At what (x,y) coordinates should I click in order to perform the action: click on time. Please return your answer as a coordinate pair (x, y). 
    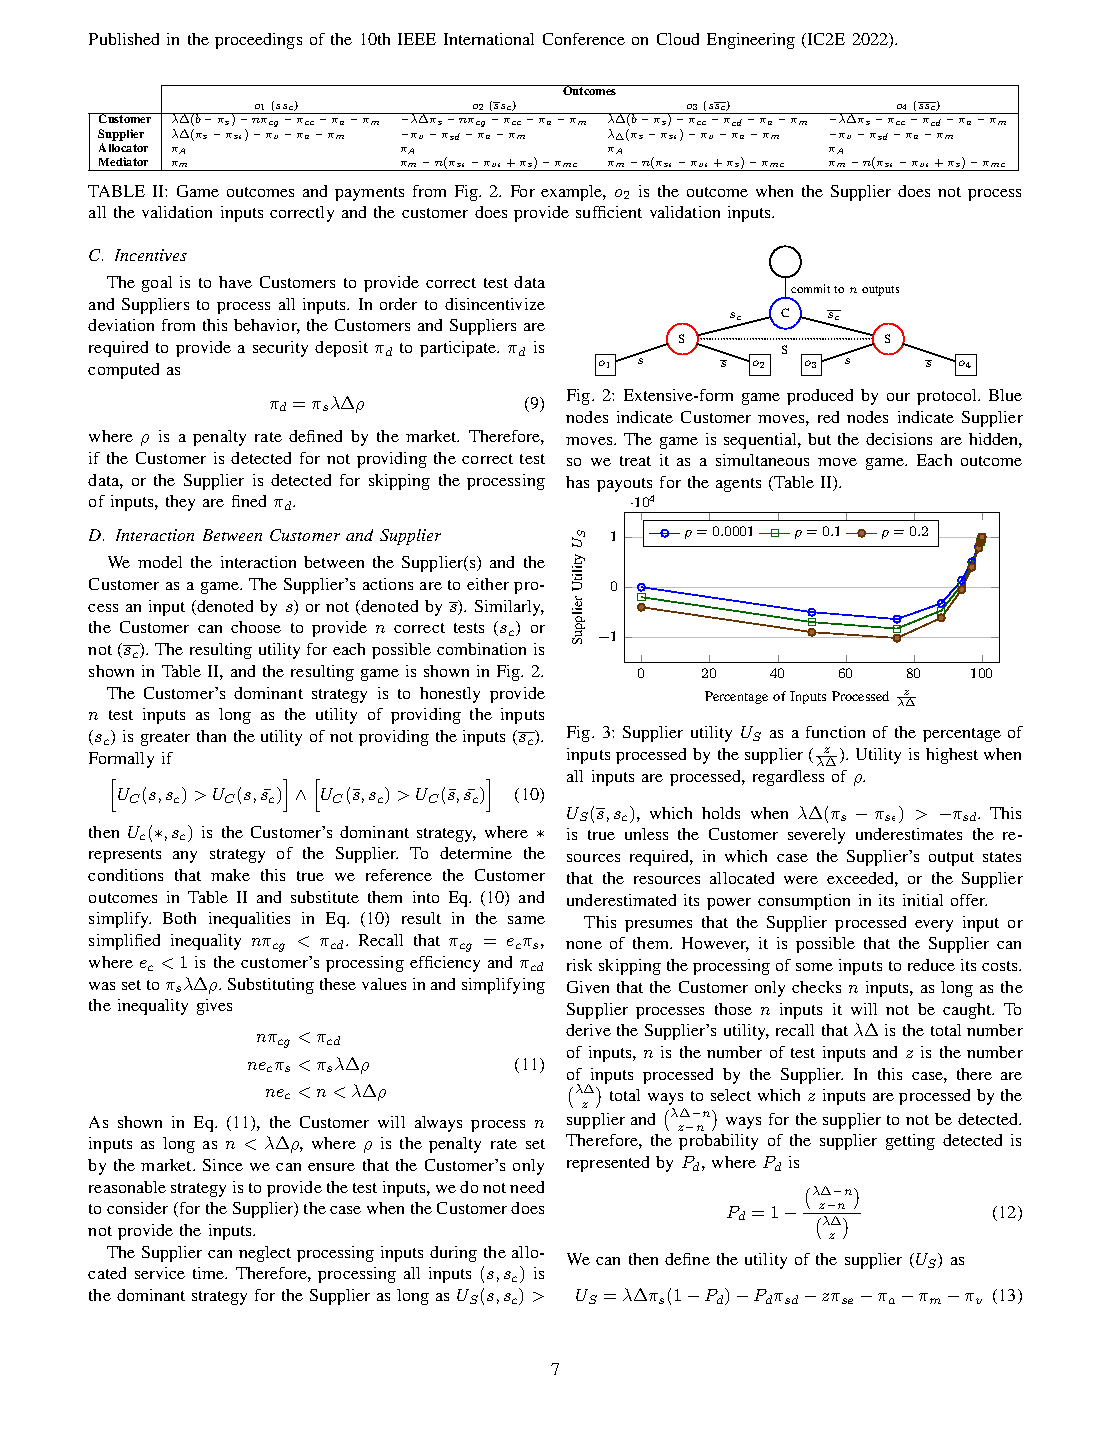
    Looking at the image, I should click on (210, 1273).
